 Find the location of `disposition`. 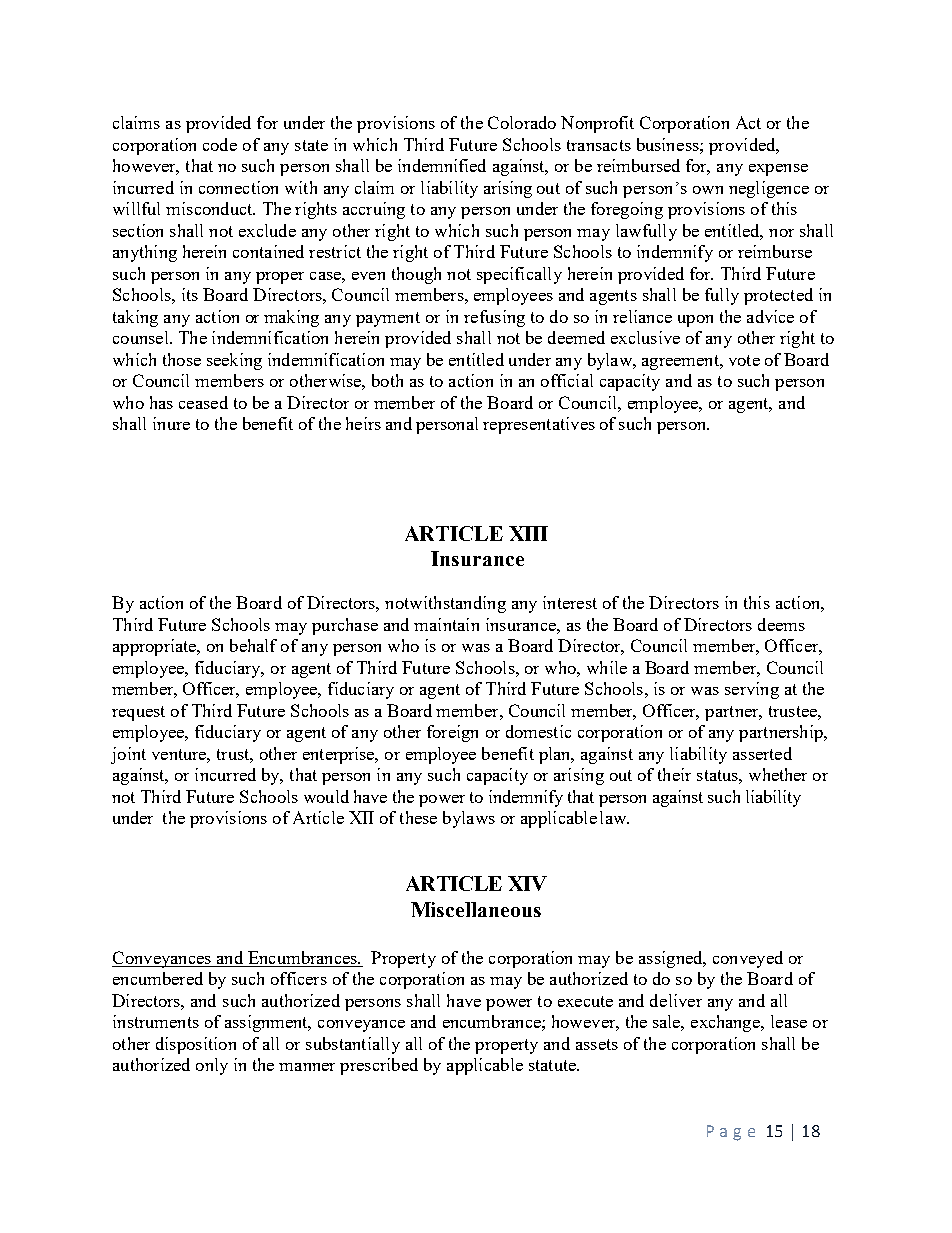

disposition is located at coordinates (196, 1045).
